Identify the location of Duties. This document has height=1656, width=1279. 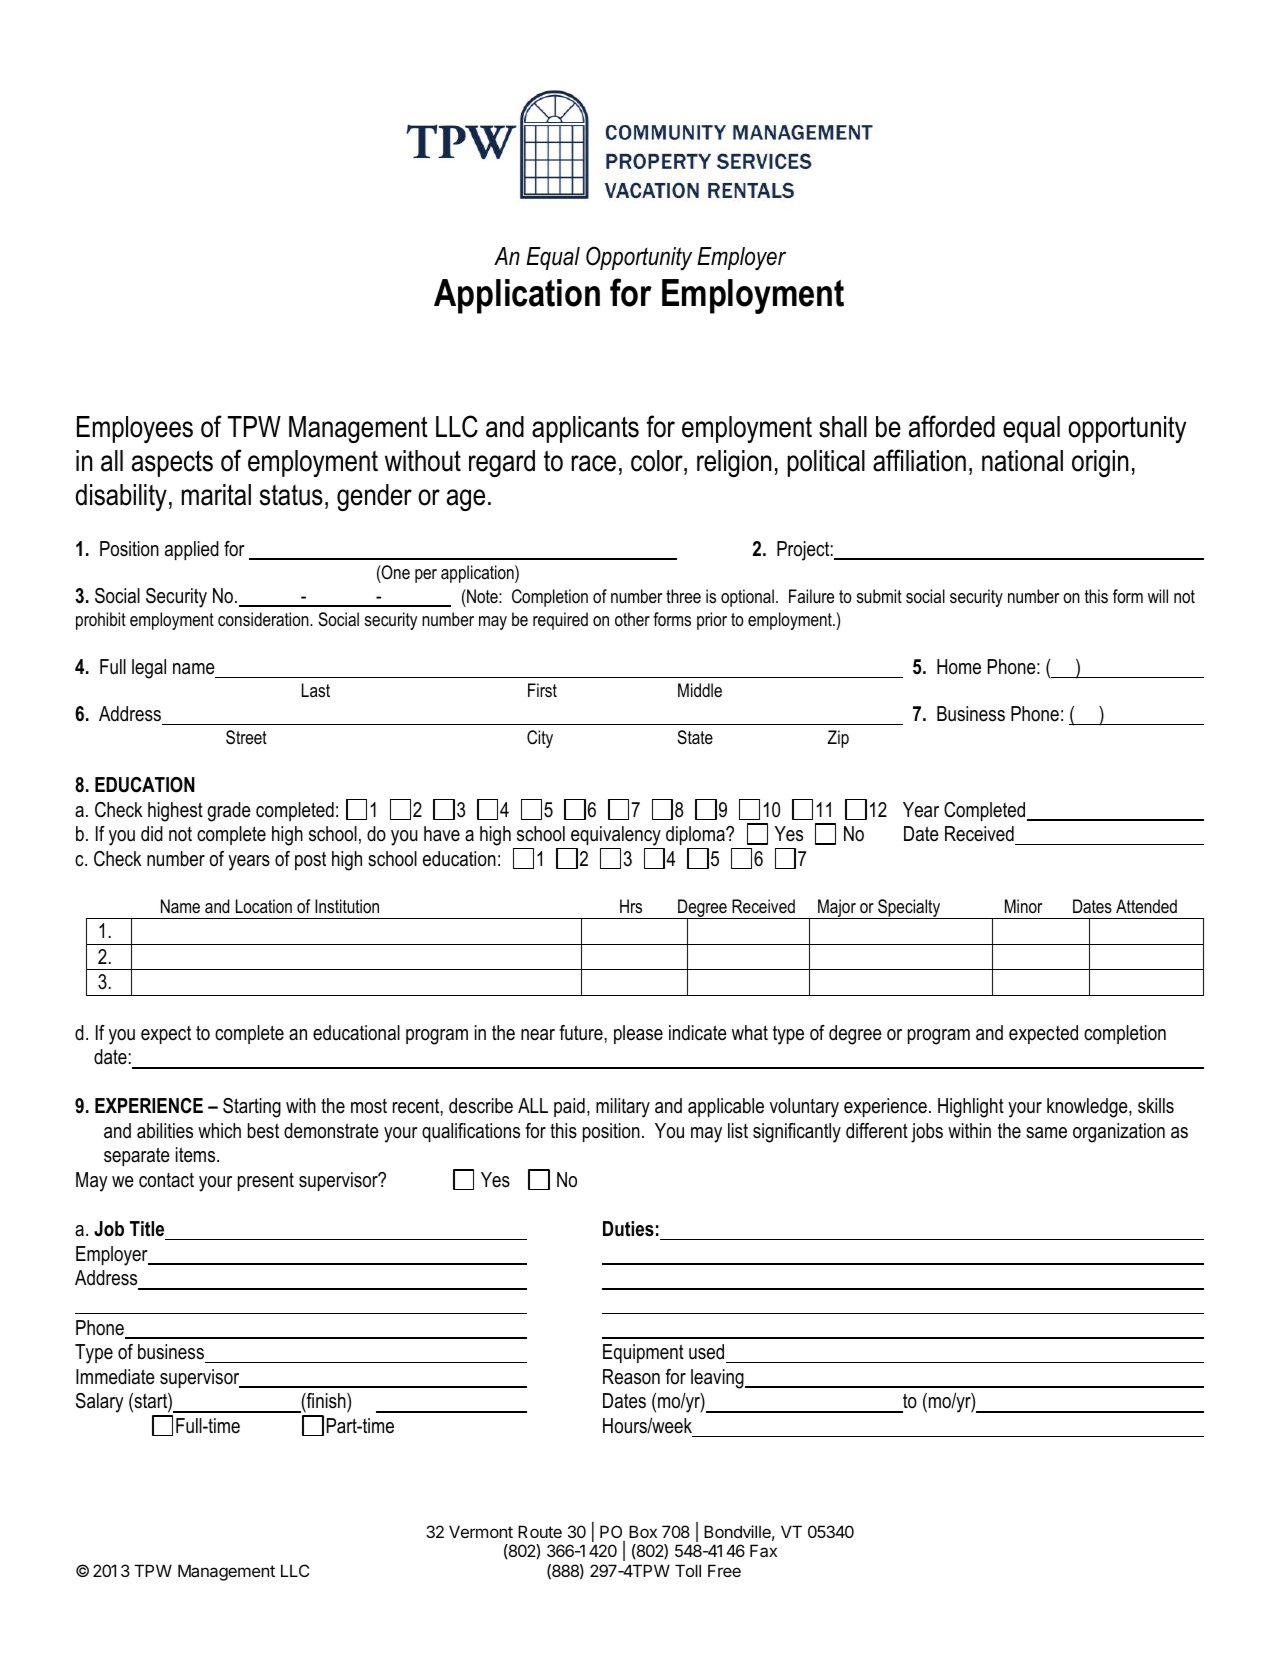
(628, 1229).
